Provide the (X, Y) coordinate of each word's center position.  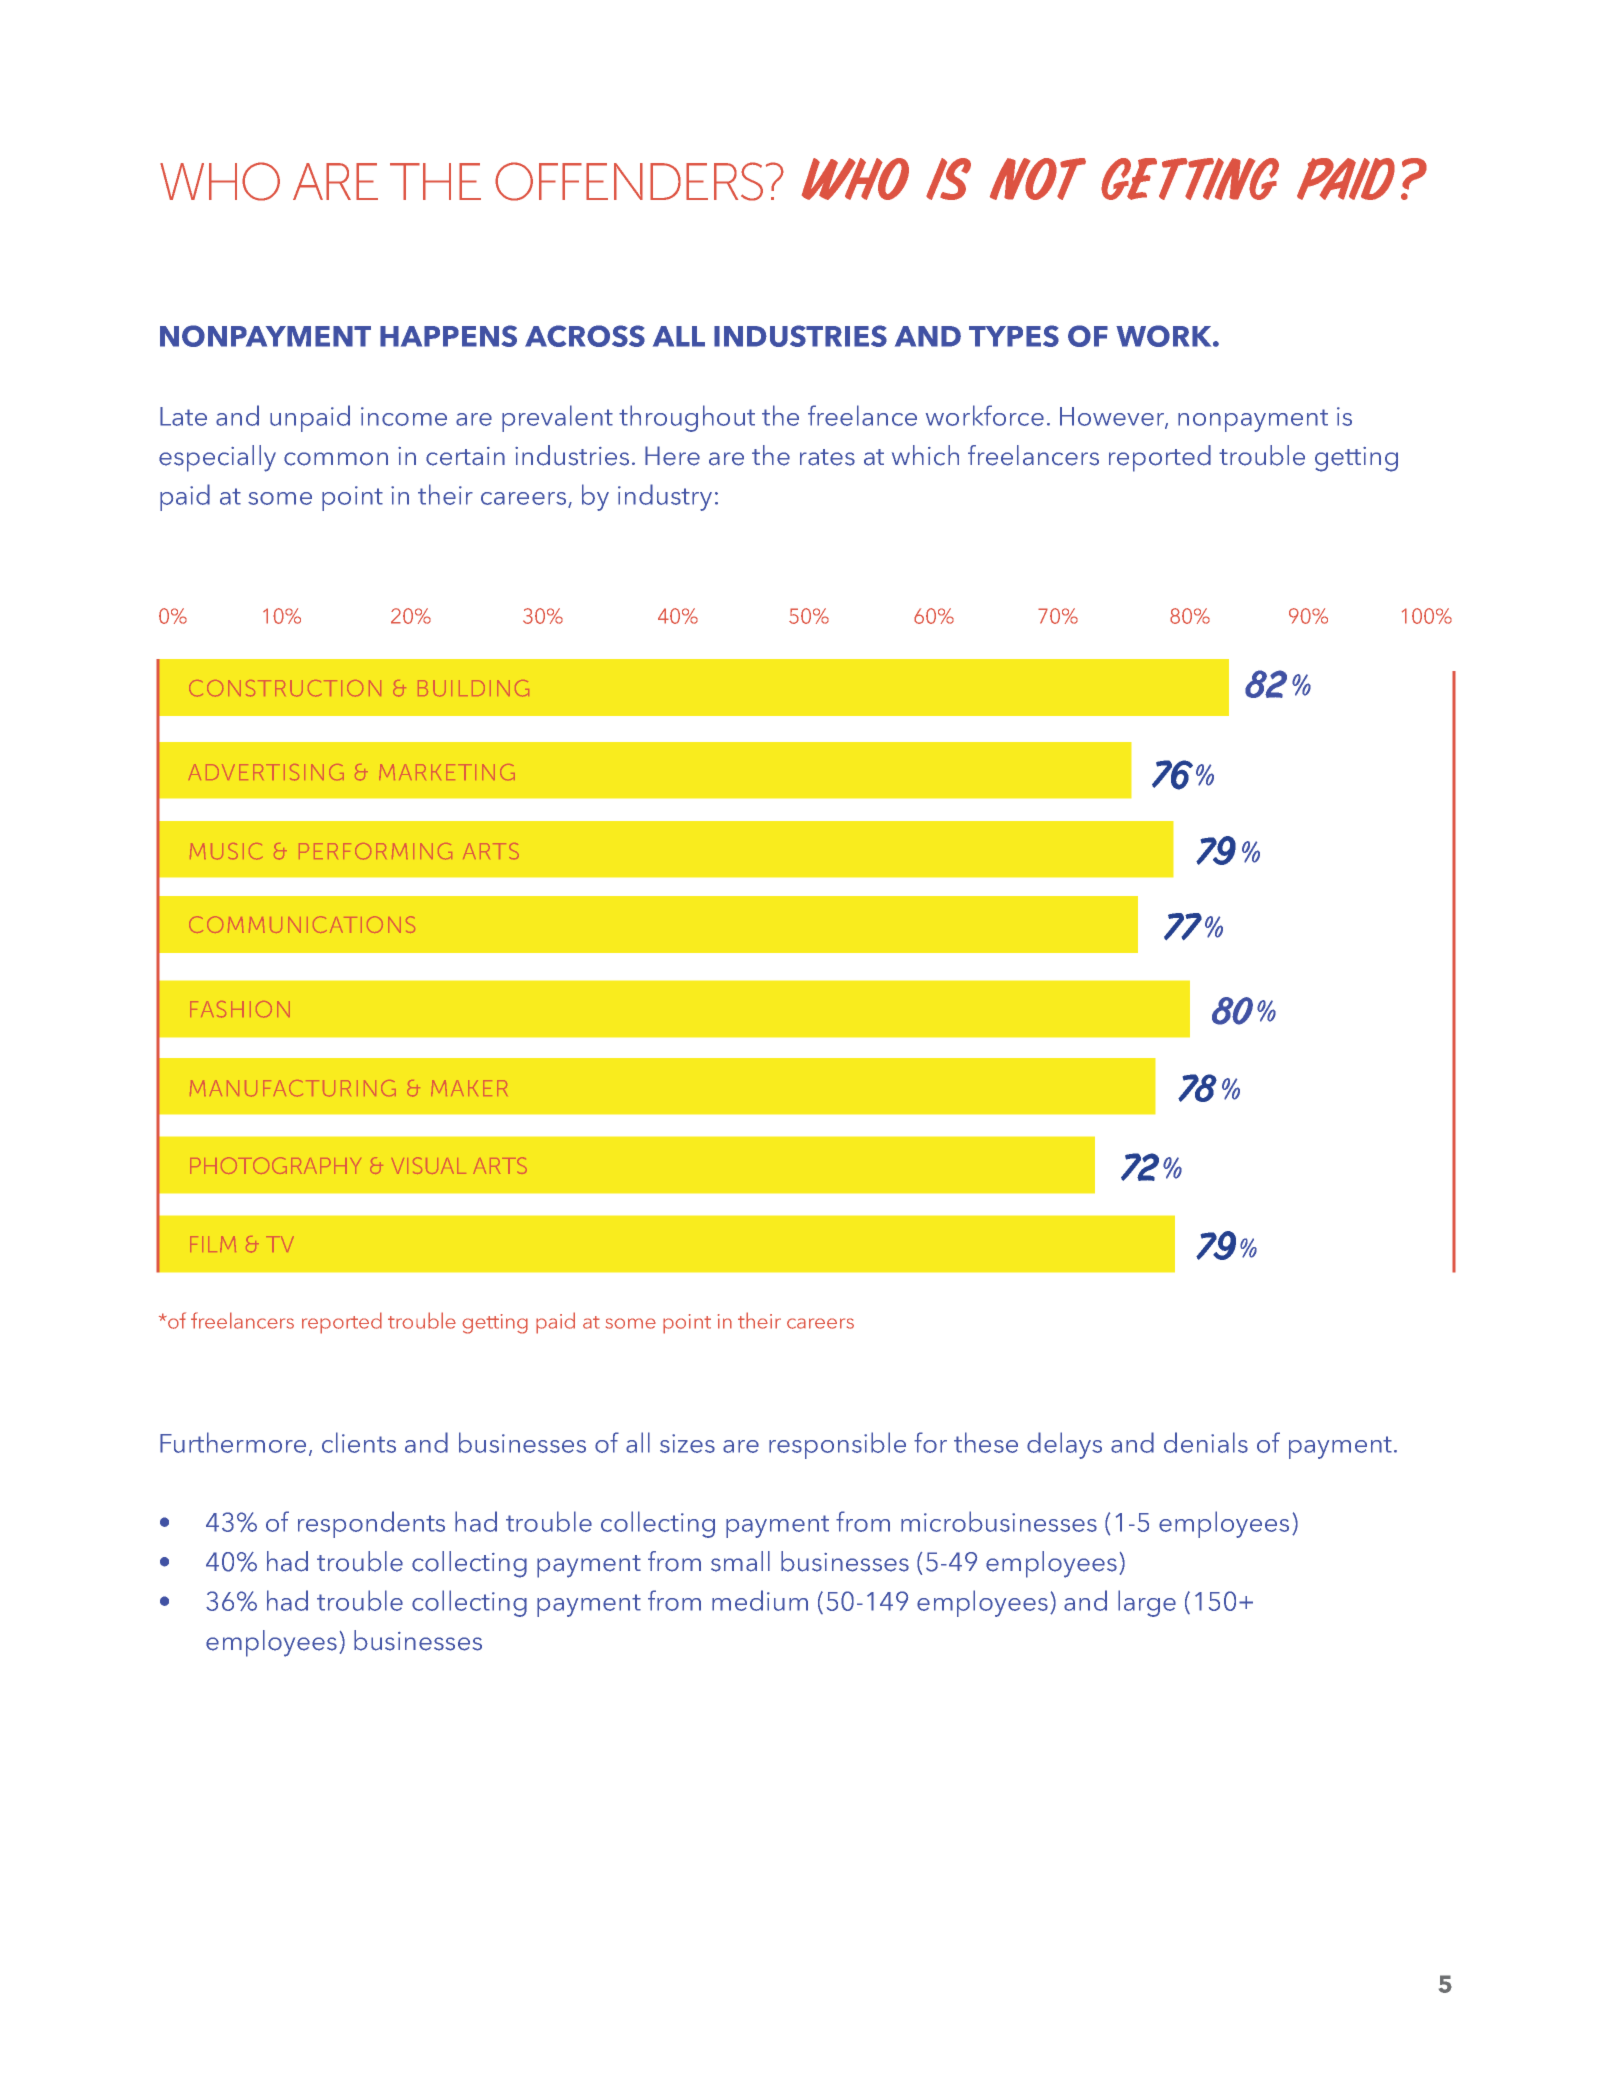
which (925, 455)
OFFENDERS (629, 181)
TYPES (1014, 336)
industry (665, 497)
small (740, 1561)
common (336, 459)
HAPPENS (448, 336)
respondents (371, 1524)
